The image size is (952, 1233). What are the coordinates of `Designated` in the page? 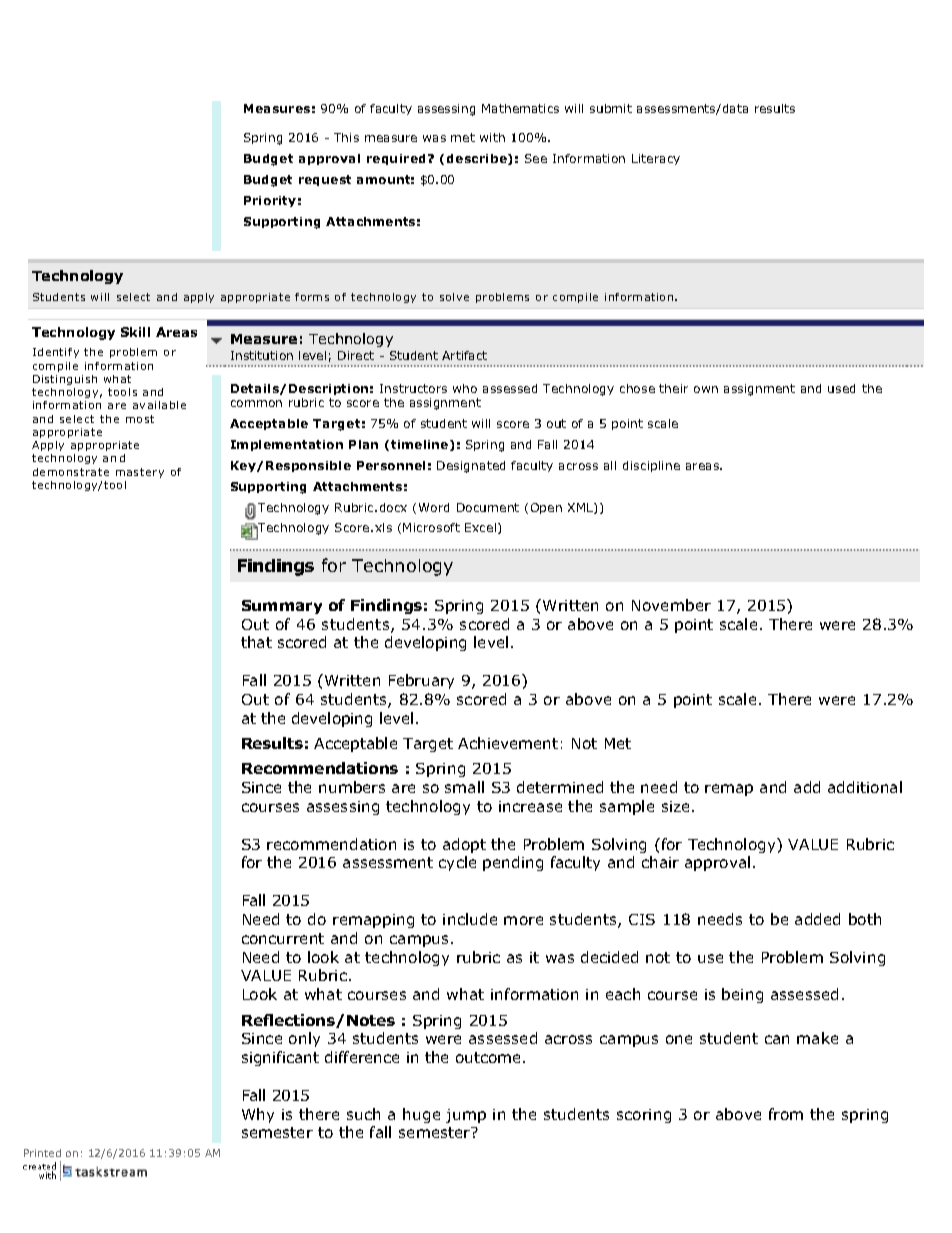 It's located at (471, 467).
